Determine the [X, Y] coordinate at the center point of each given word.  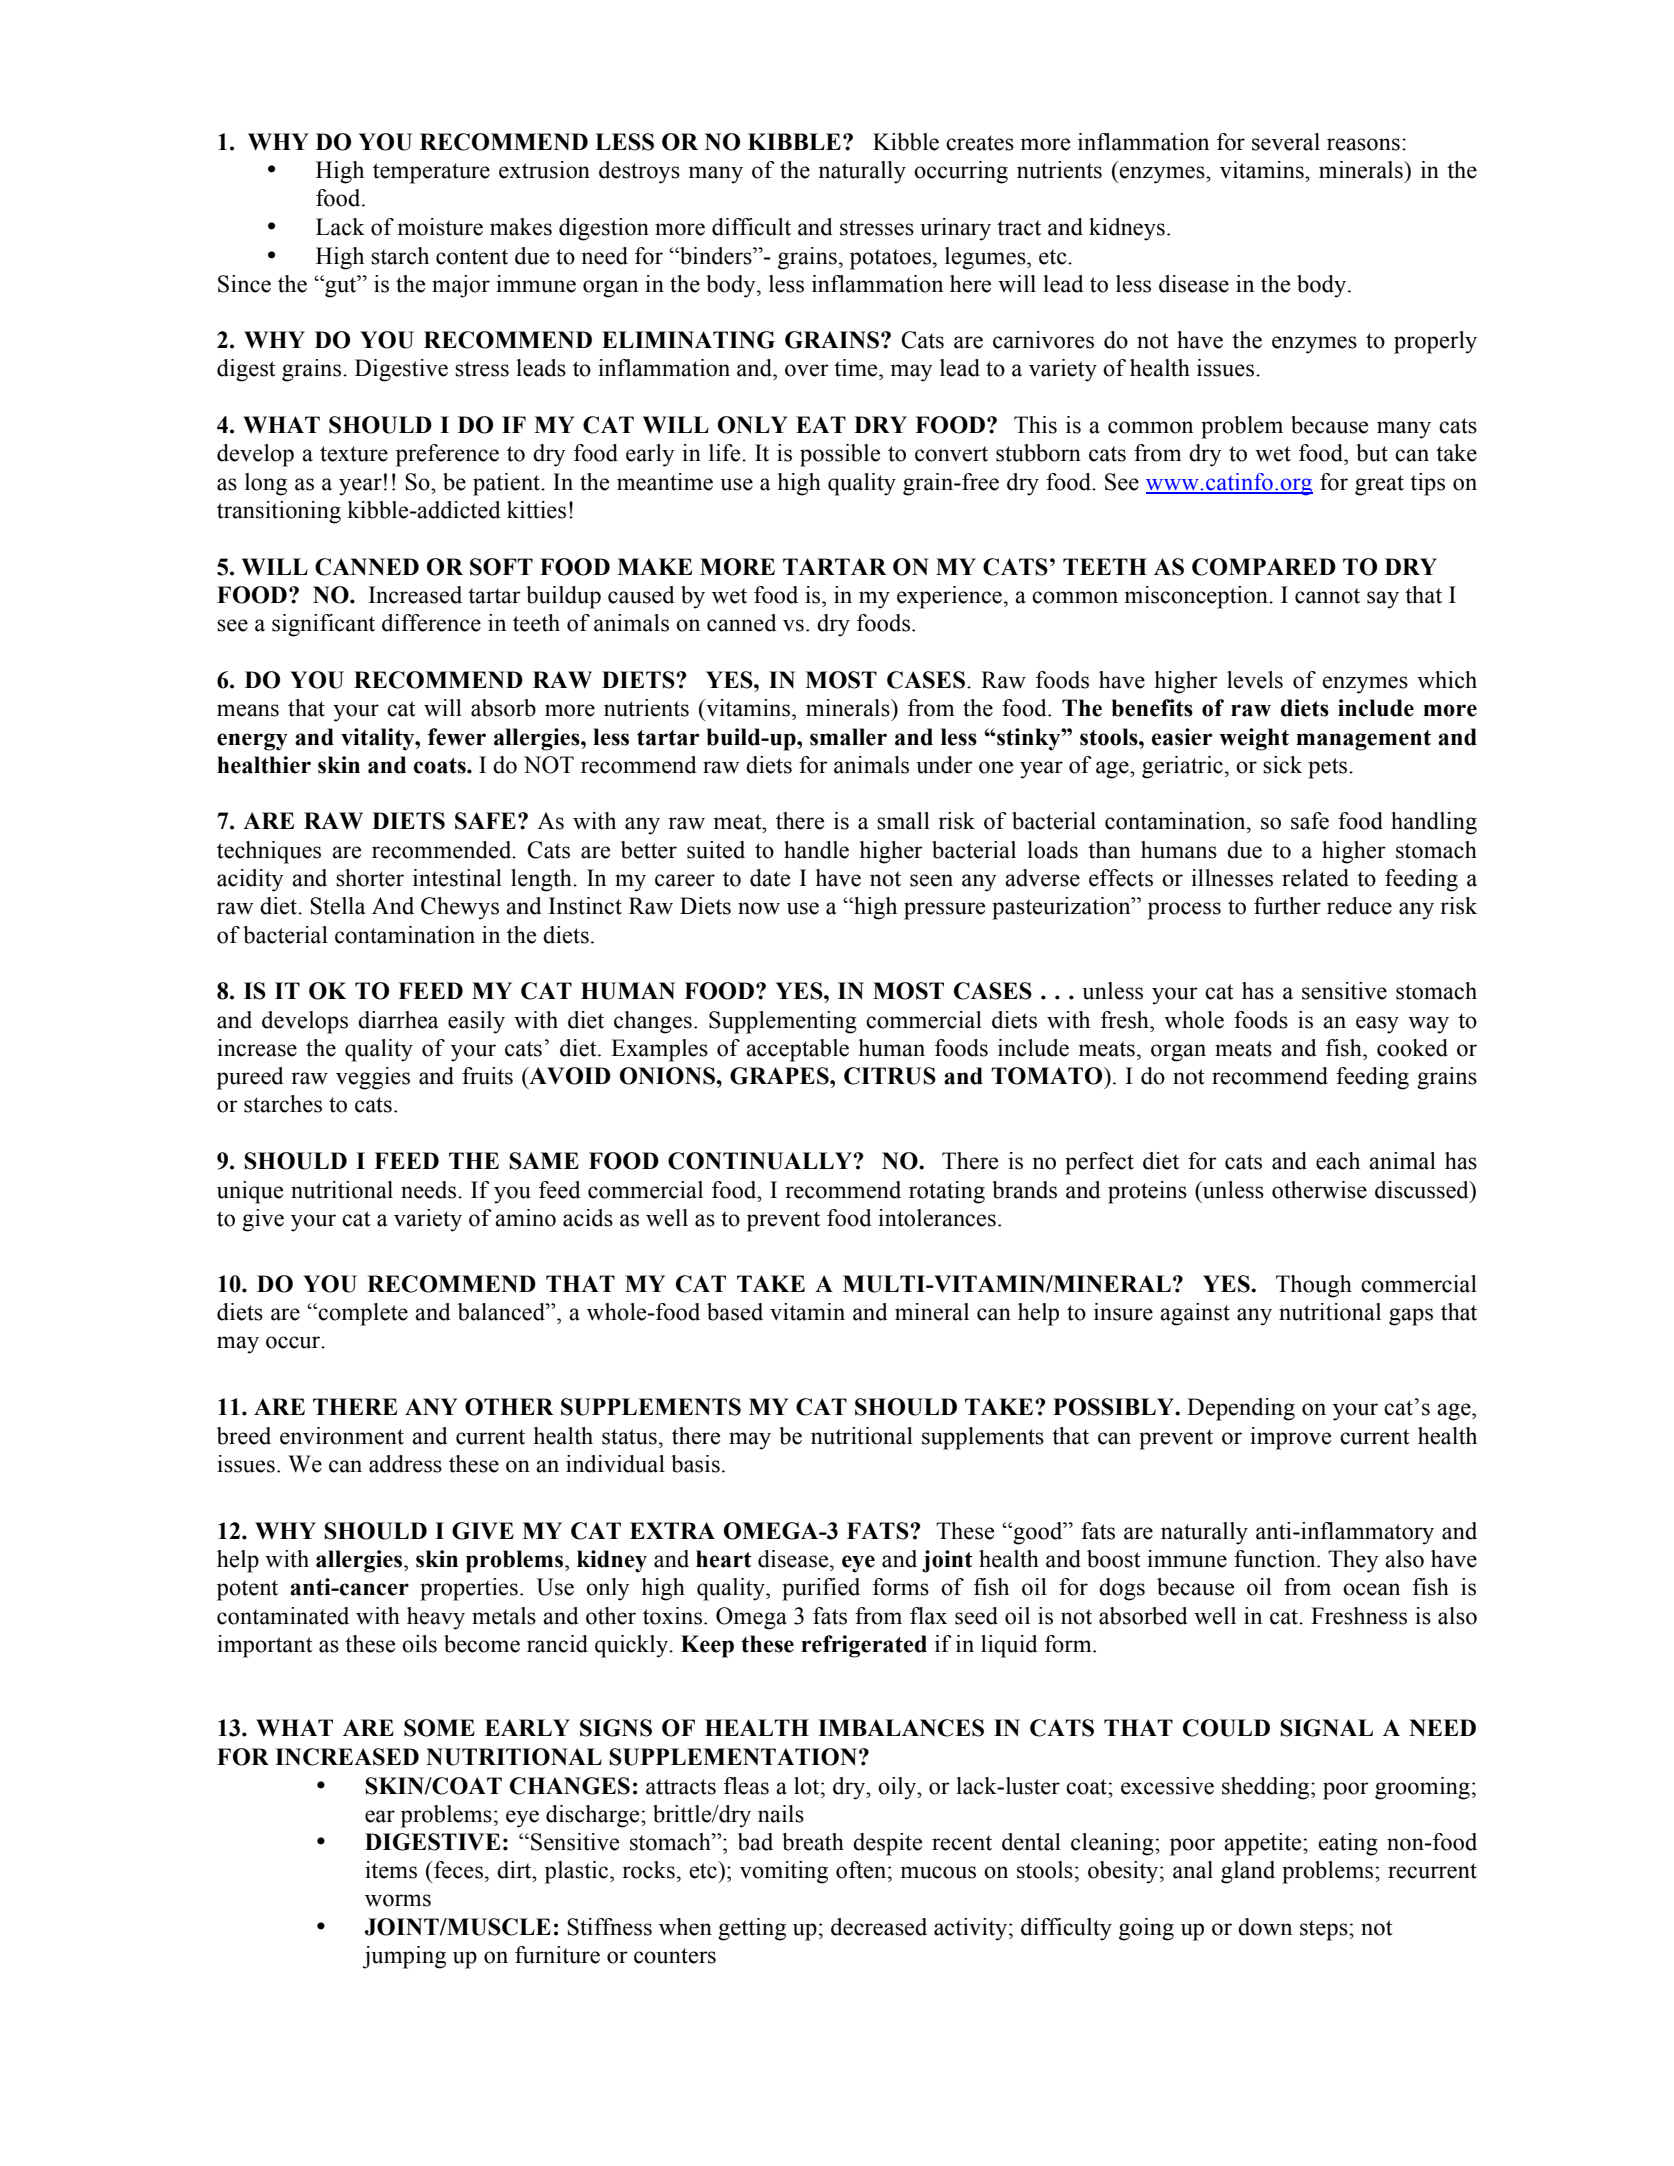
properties [469, 1589]
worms [398, 1900]
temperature [431, 173]
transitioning [279, 512]
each [1338, 1161]
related [1315, 878]
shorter [370, 878]
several [1286, 142]
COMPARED [1264, 567]
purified [821, 1589]
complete [363, 1314]
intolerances [937, 1218]
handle [816, 850]
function [1276, 1559]
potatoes [890, 259]
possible [840, 455]
